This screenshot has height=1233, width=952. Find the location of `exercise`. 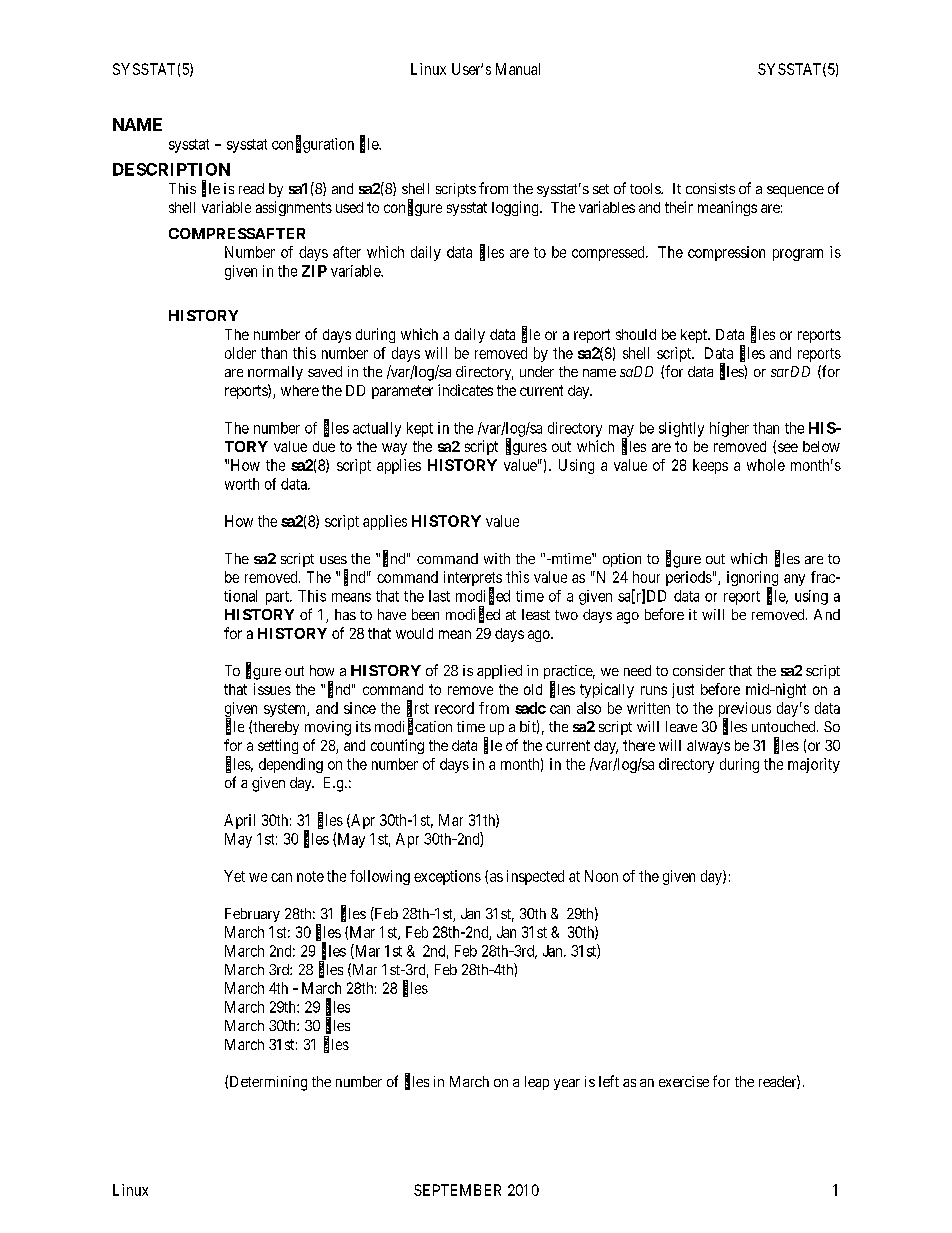

exercise is located at coordinates (684, 1081).
